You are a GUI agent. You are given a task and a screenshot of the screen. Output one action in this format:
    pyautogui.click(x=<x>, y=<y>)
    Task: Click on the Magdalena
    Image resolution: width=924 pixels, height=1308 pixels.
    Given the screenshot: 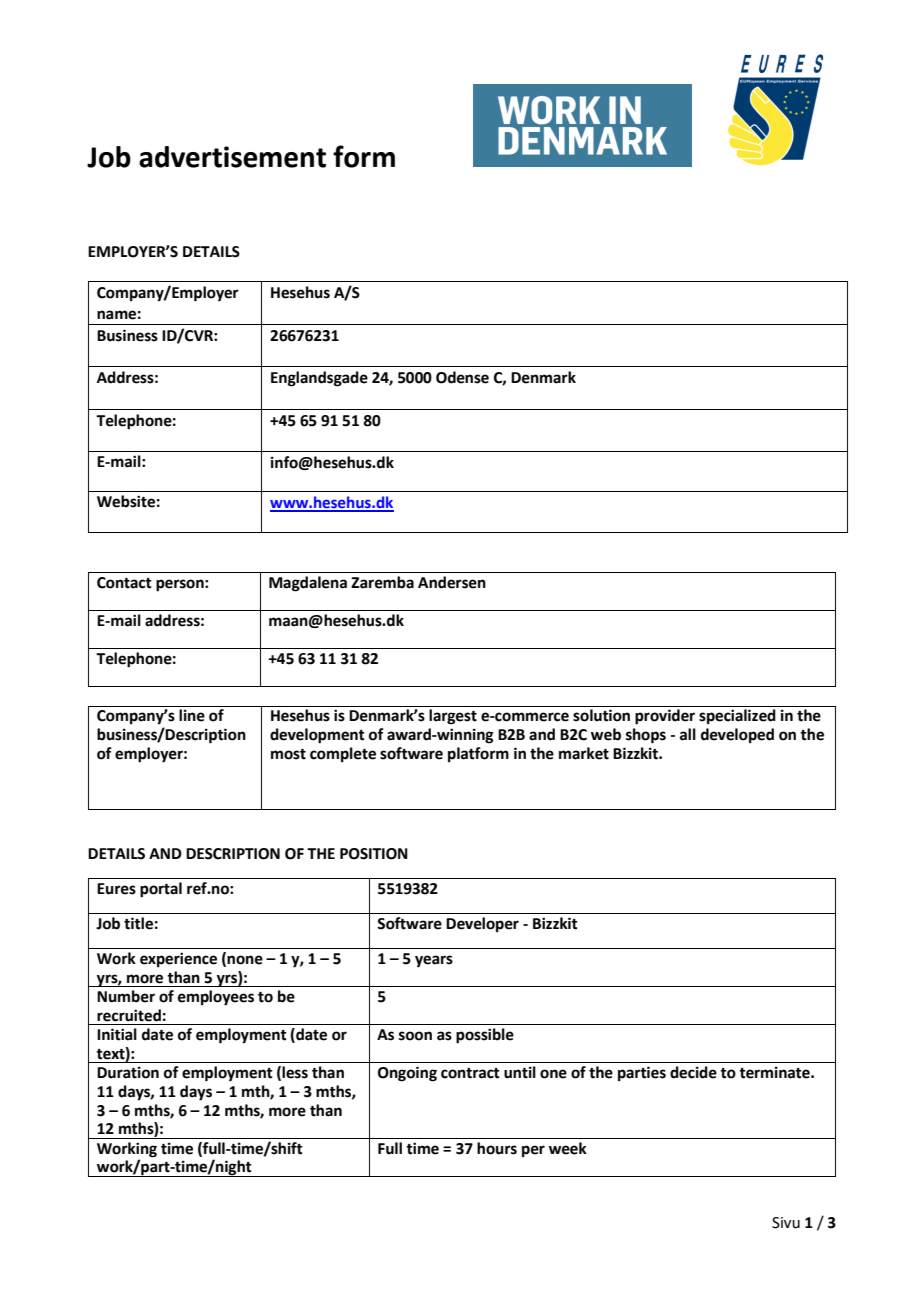 What is the action you would take?
    pyautogui.click(x=308, y=584)
